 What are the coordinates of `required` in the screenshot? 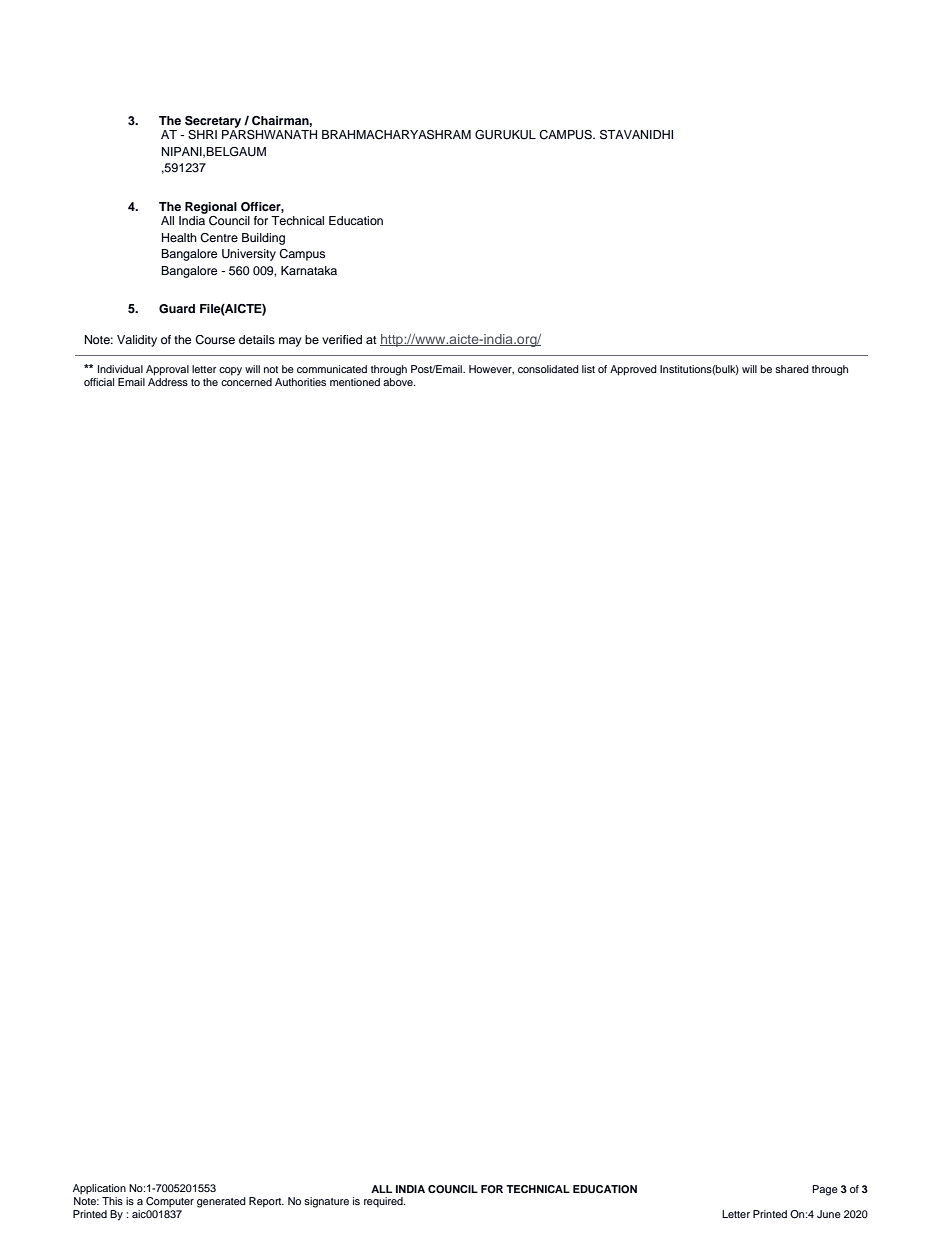 It's located at (384, 1202).
